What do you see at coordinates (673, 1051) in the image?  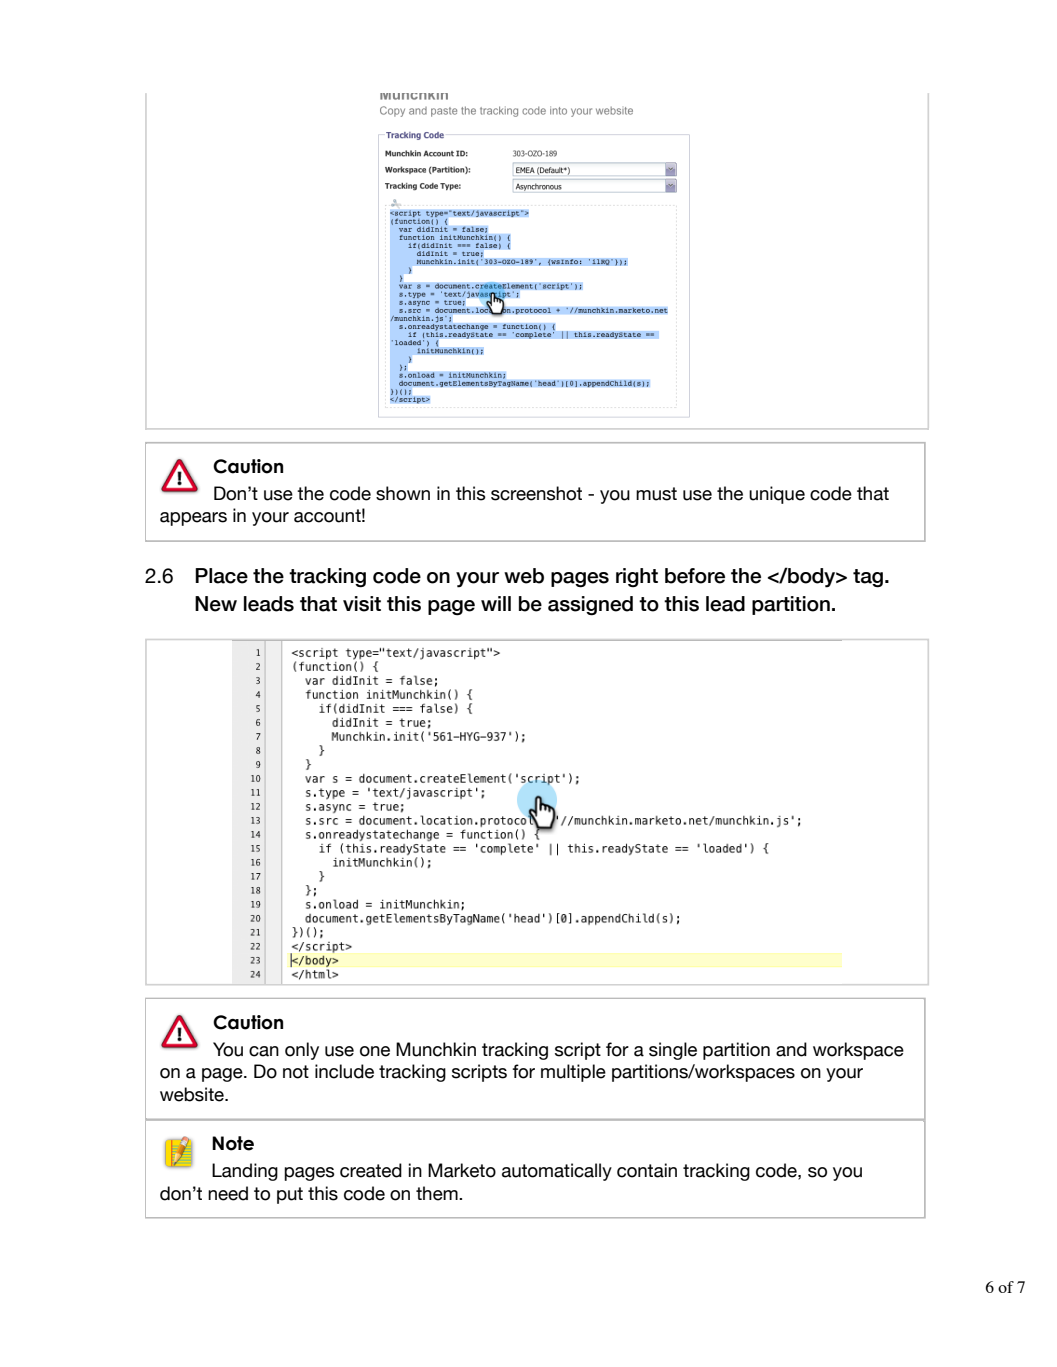 I see `single` at bounding box center [673, 1051].
